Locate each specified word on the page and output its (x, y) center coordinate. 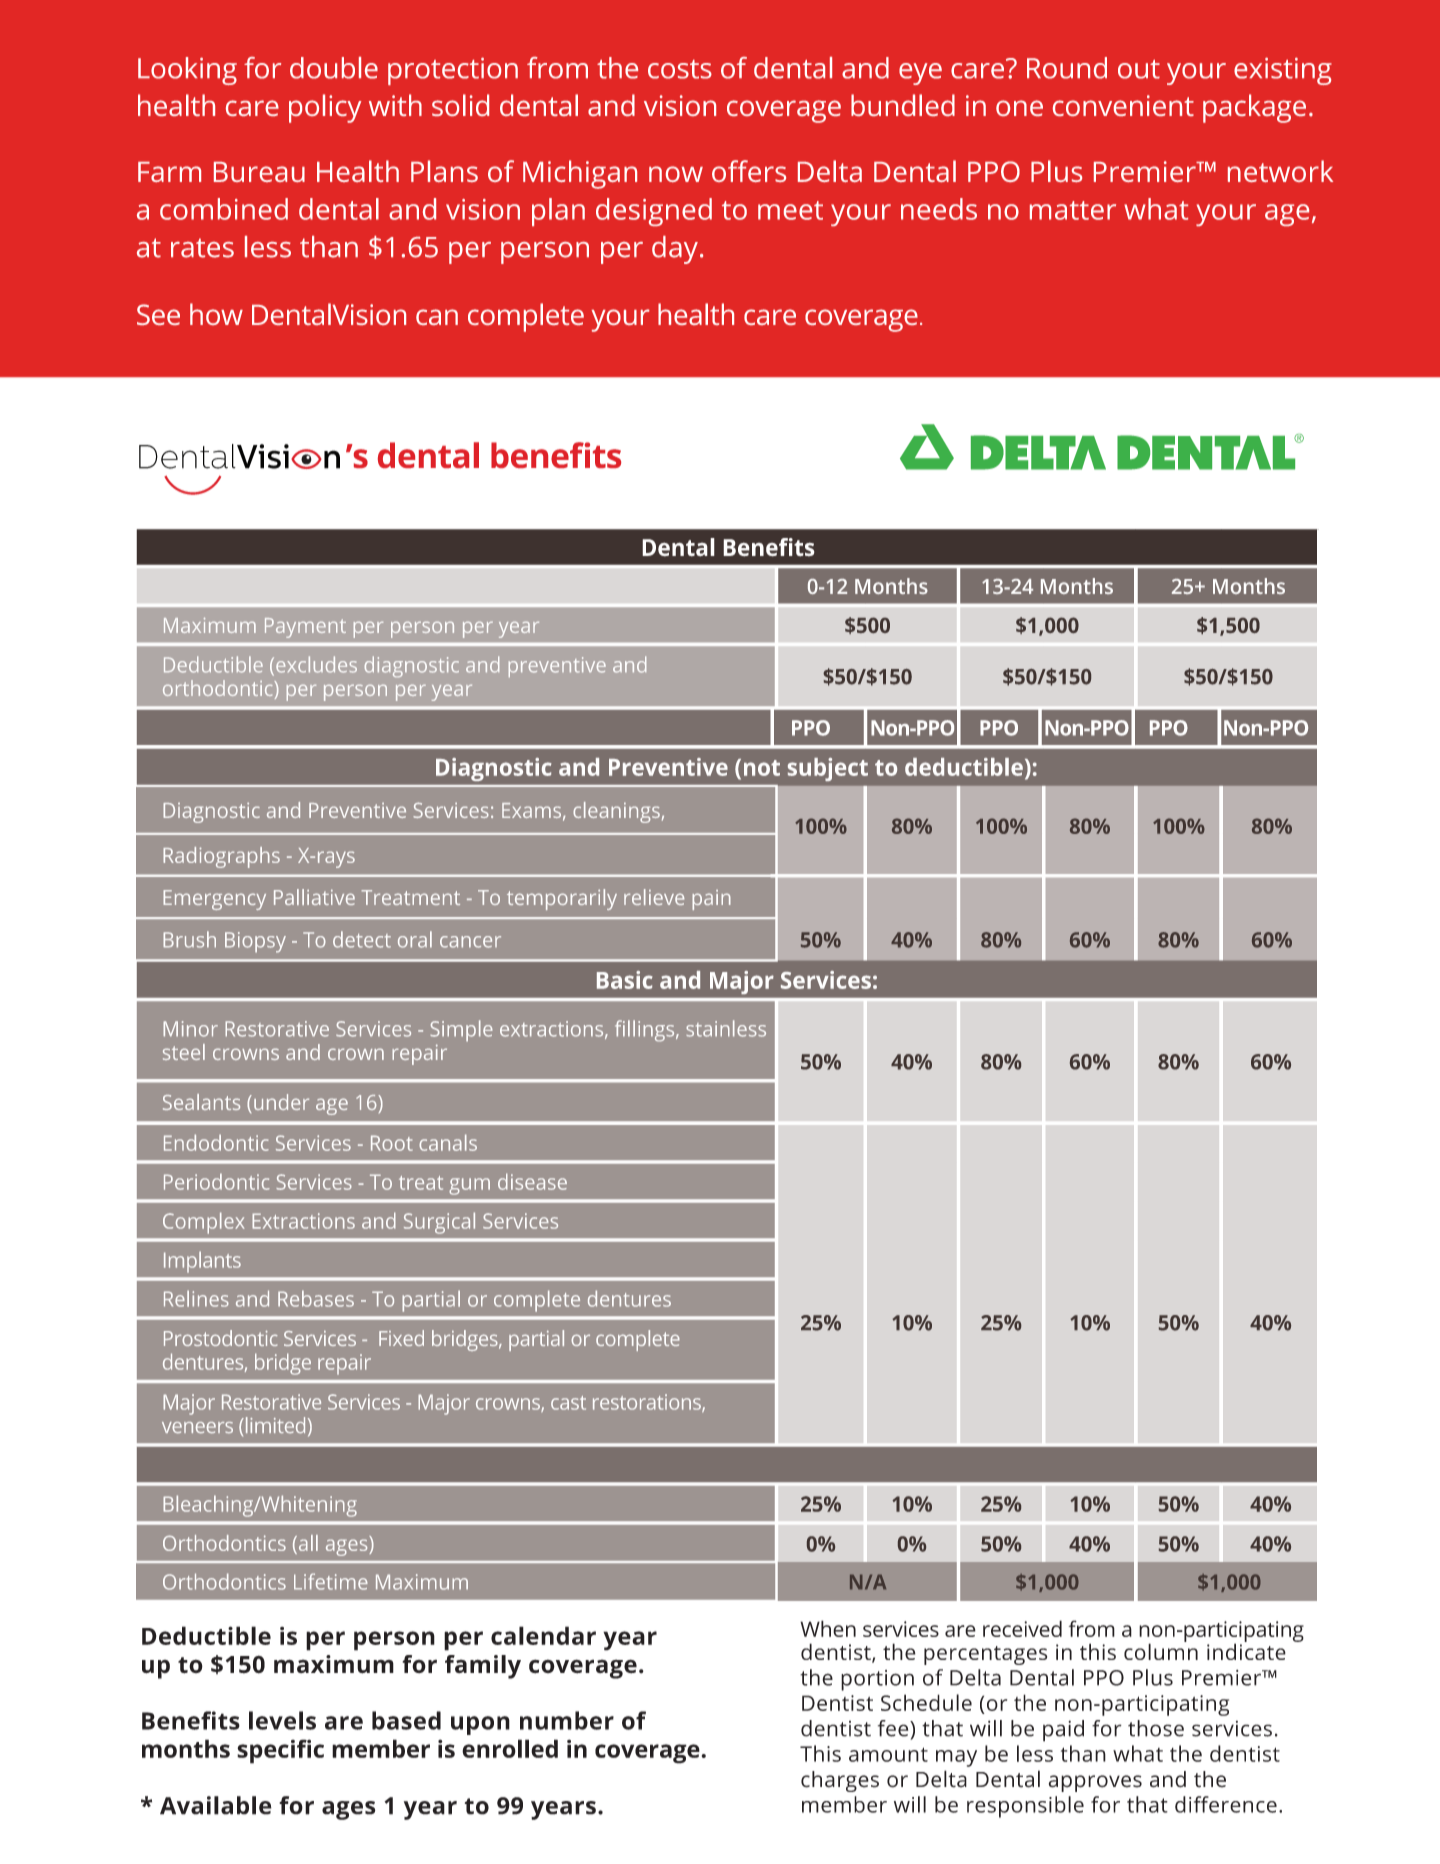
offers (749, 171)
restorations (648, 1403)
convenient (1123, 105)
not (762, 768)
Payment (305, 628)
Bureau (259, 172)
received (1022, 1628)
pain (711, 900)
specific (280, 1751)
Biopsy (255, 942)
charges (840, 1781)
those (1156, 1728)
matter (1073, 210)
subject (828, 769)
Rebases (316, 1298)
